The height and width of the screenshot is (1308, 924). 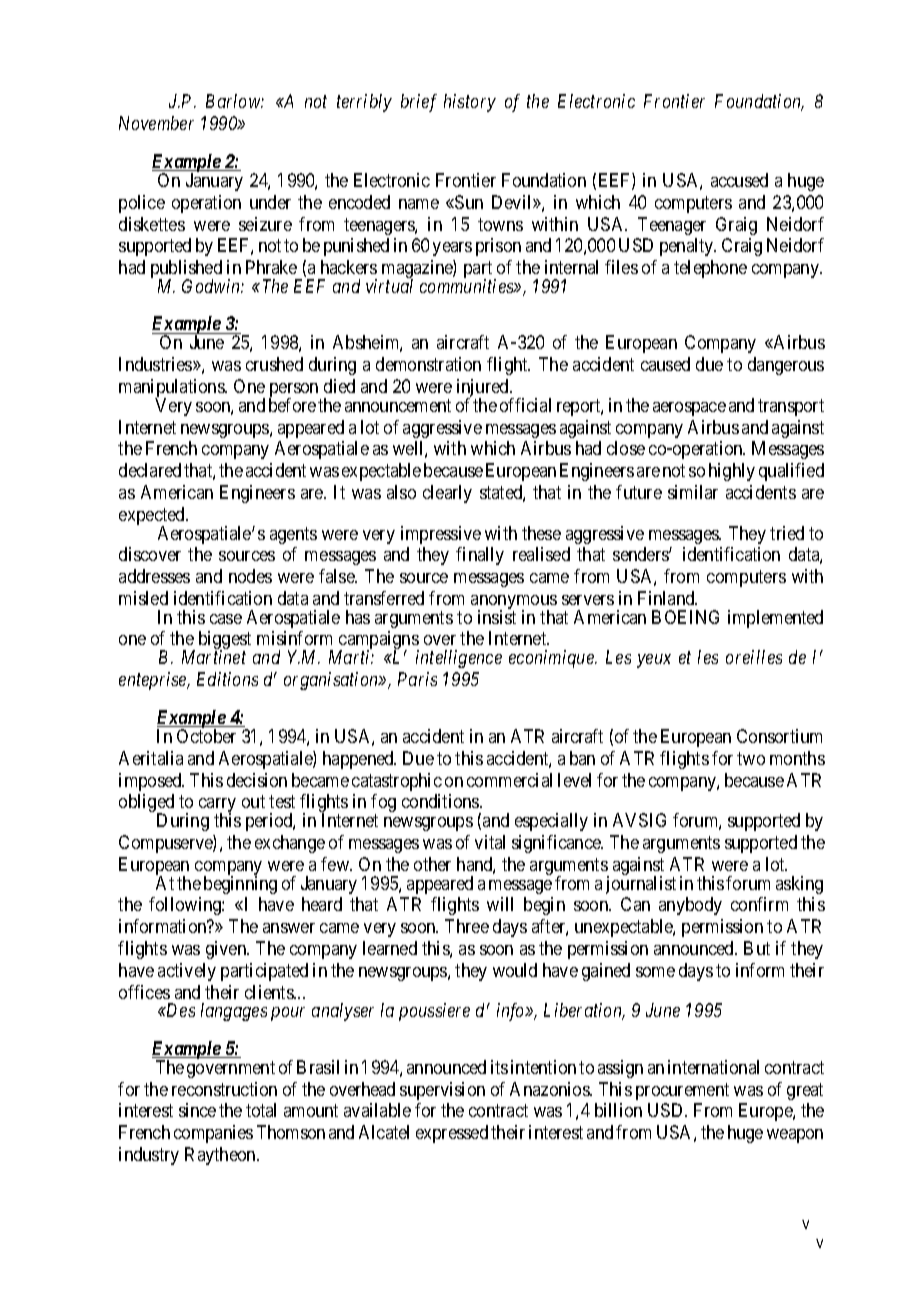 What do you see at coordinates (682, 1091) in the screenshot?
I see `procurement` at bounding box center [682, 1091].
